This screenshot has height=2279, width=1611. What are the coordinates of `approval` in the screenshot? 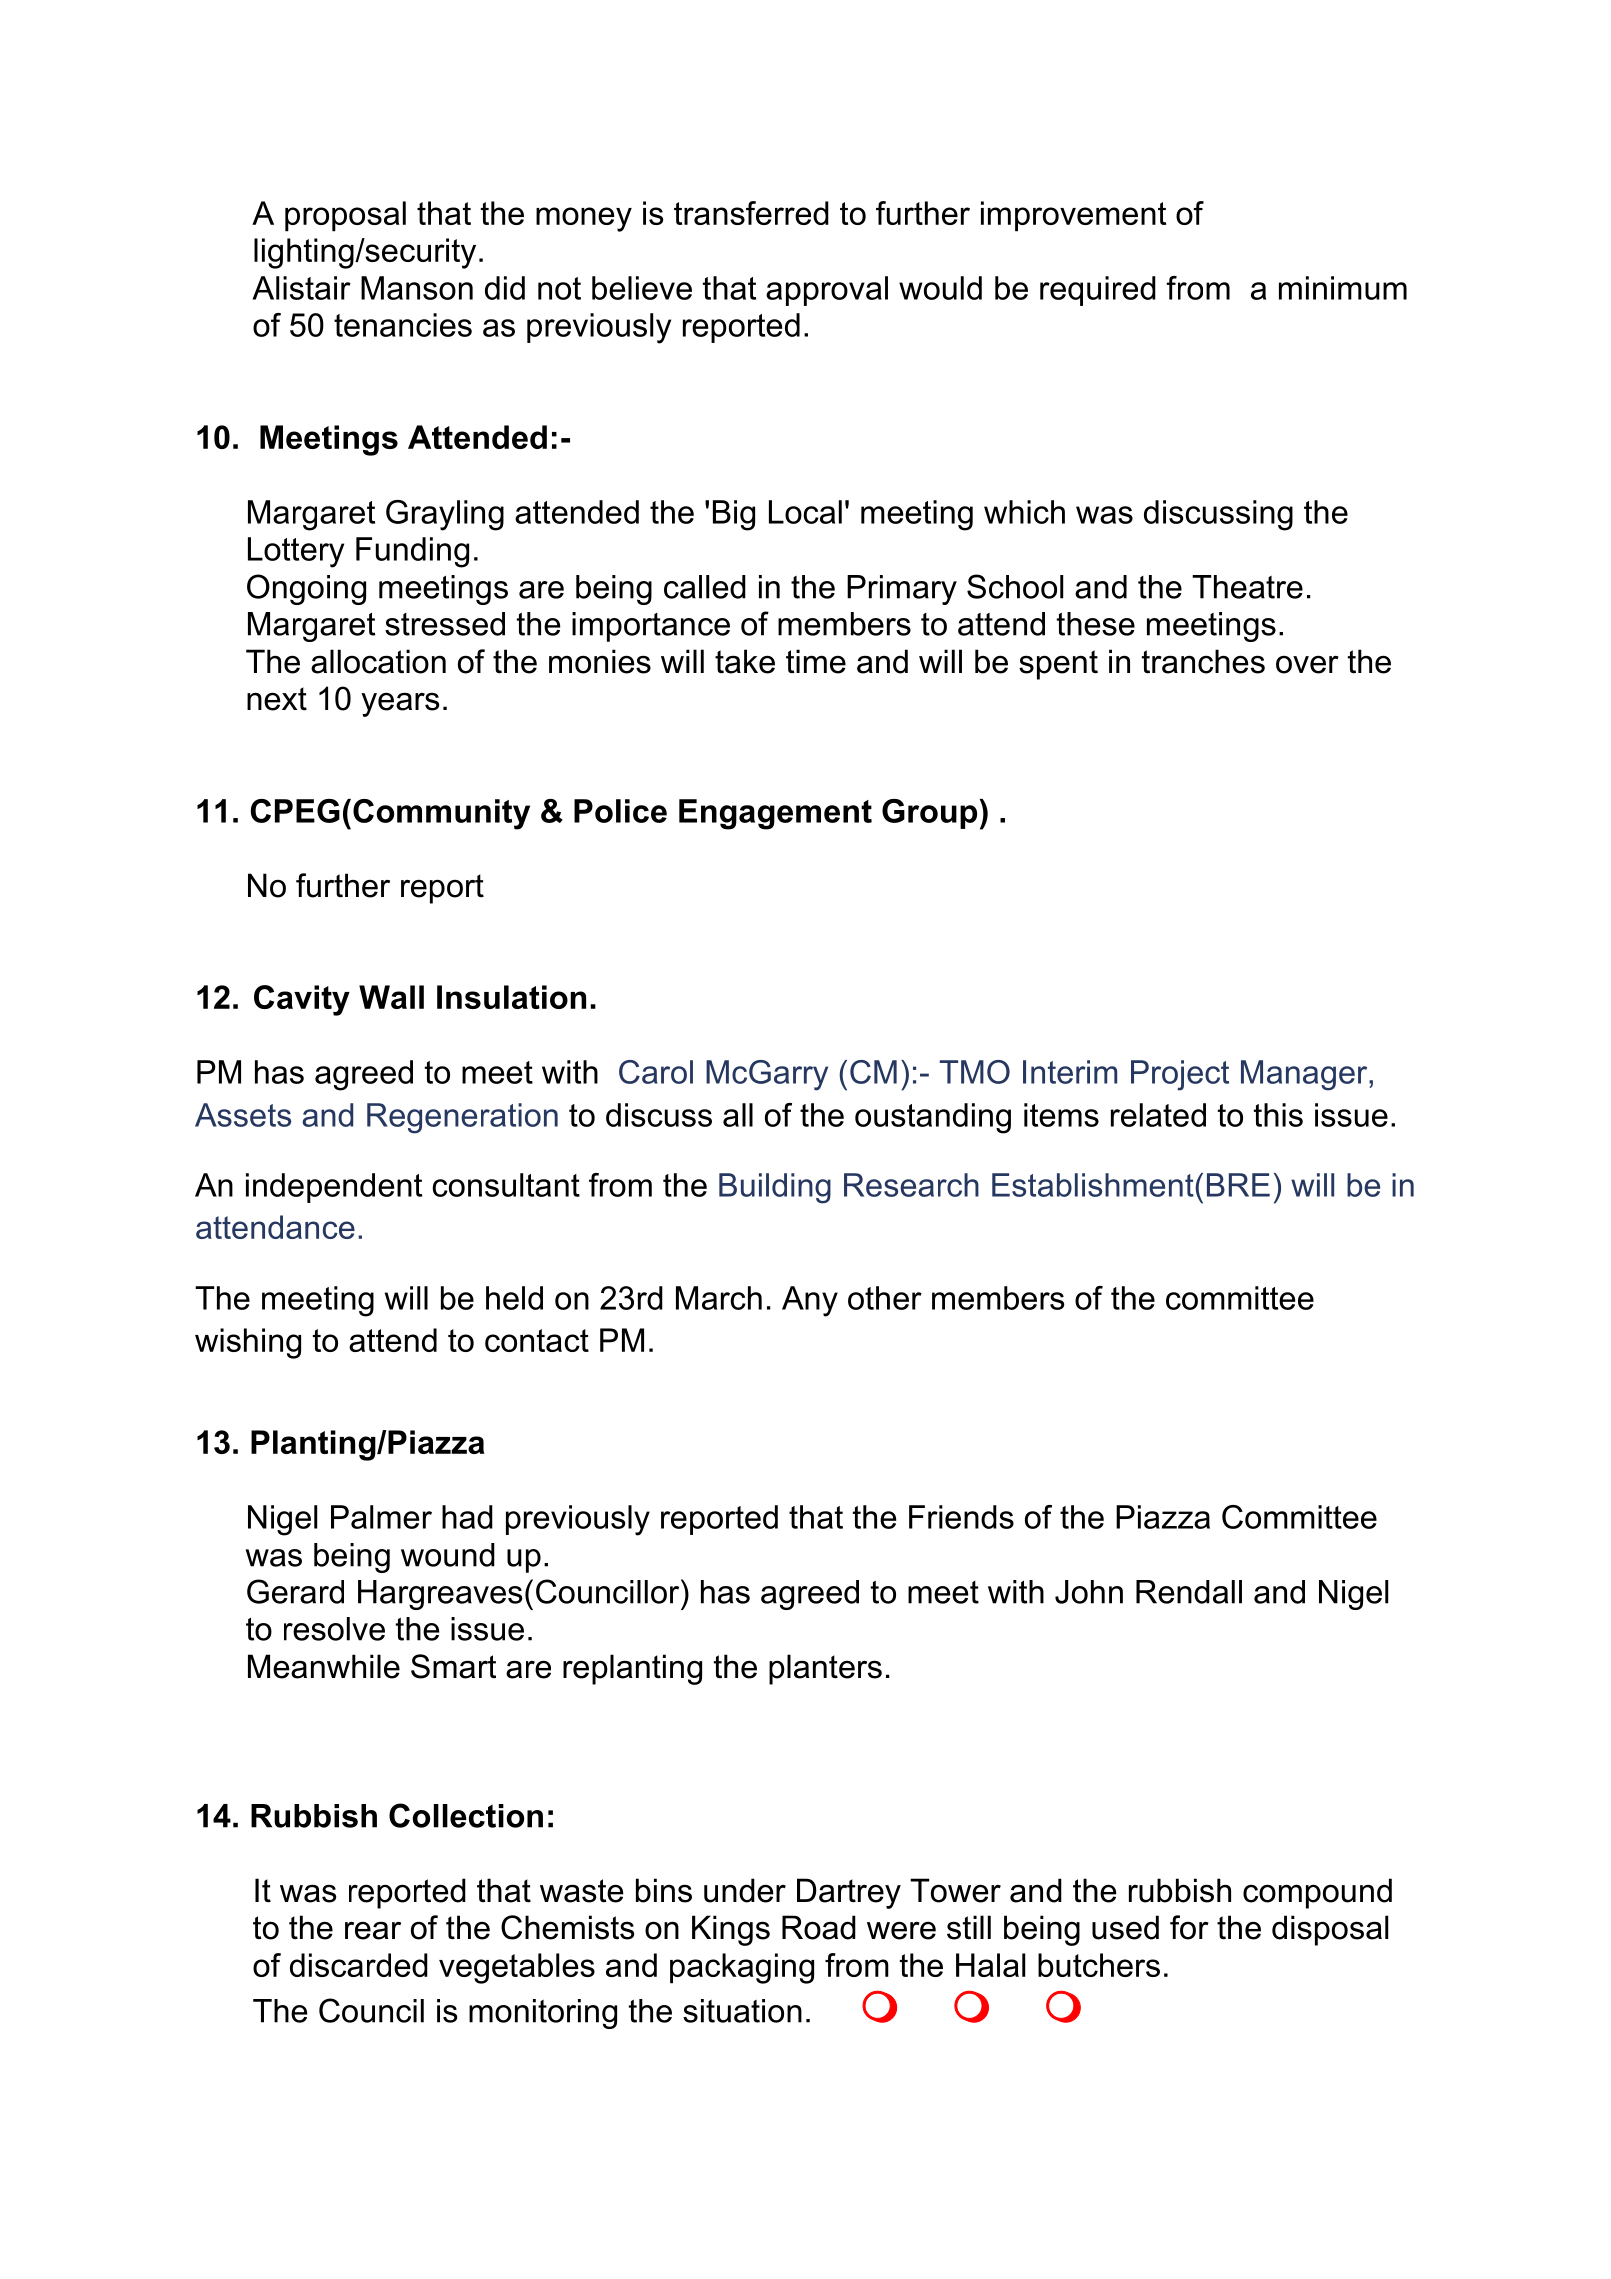 It's located at (827, 291).
